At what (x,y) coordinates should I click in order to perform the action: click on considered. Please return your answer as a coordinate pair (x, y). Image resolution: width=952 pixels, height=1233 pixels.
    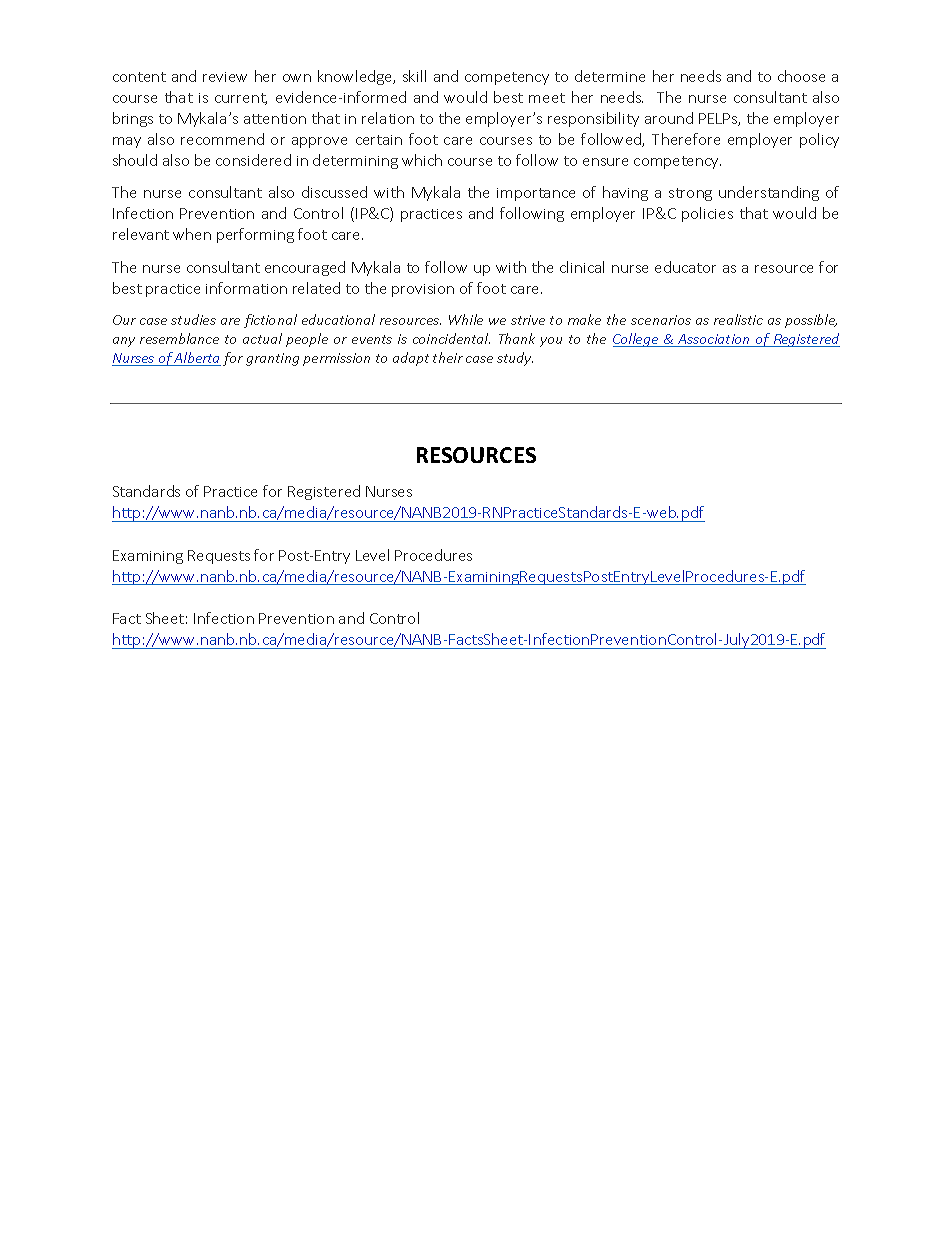
    Looking at the image, I should click on (253, 160).
